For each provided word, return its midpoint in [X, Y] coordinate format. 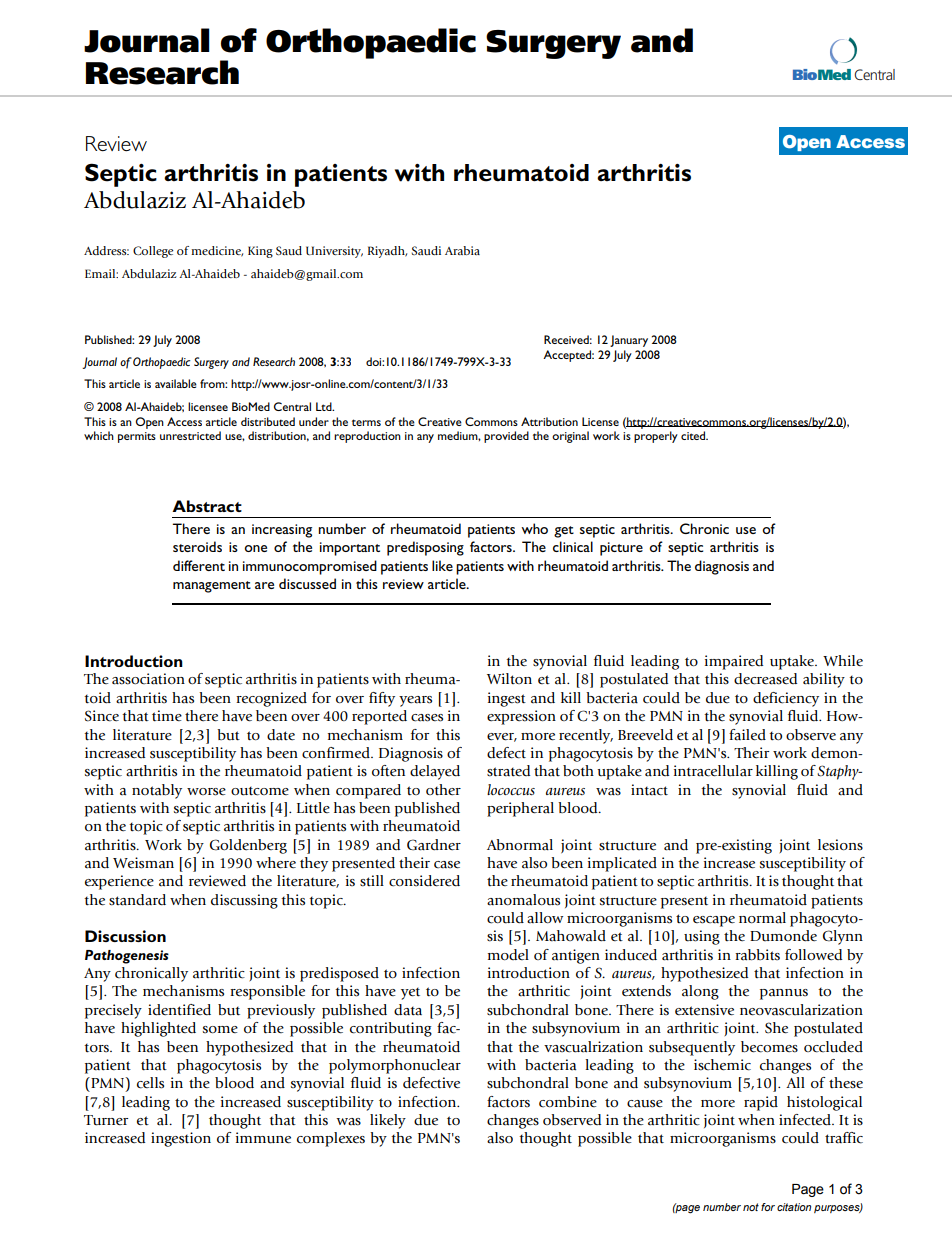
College [153, 252]
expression [521, 717]
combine [568, 1102]
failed [747, 735]
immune [263, 1138]
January [629, 341]
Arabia [462, 250]
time [167, 716]
